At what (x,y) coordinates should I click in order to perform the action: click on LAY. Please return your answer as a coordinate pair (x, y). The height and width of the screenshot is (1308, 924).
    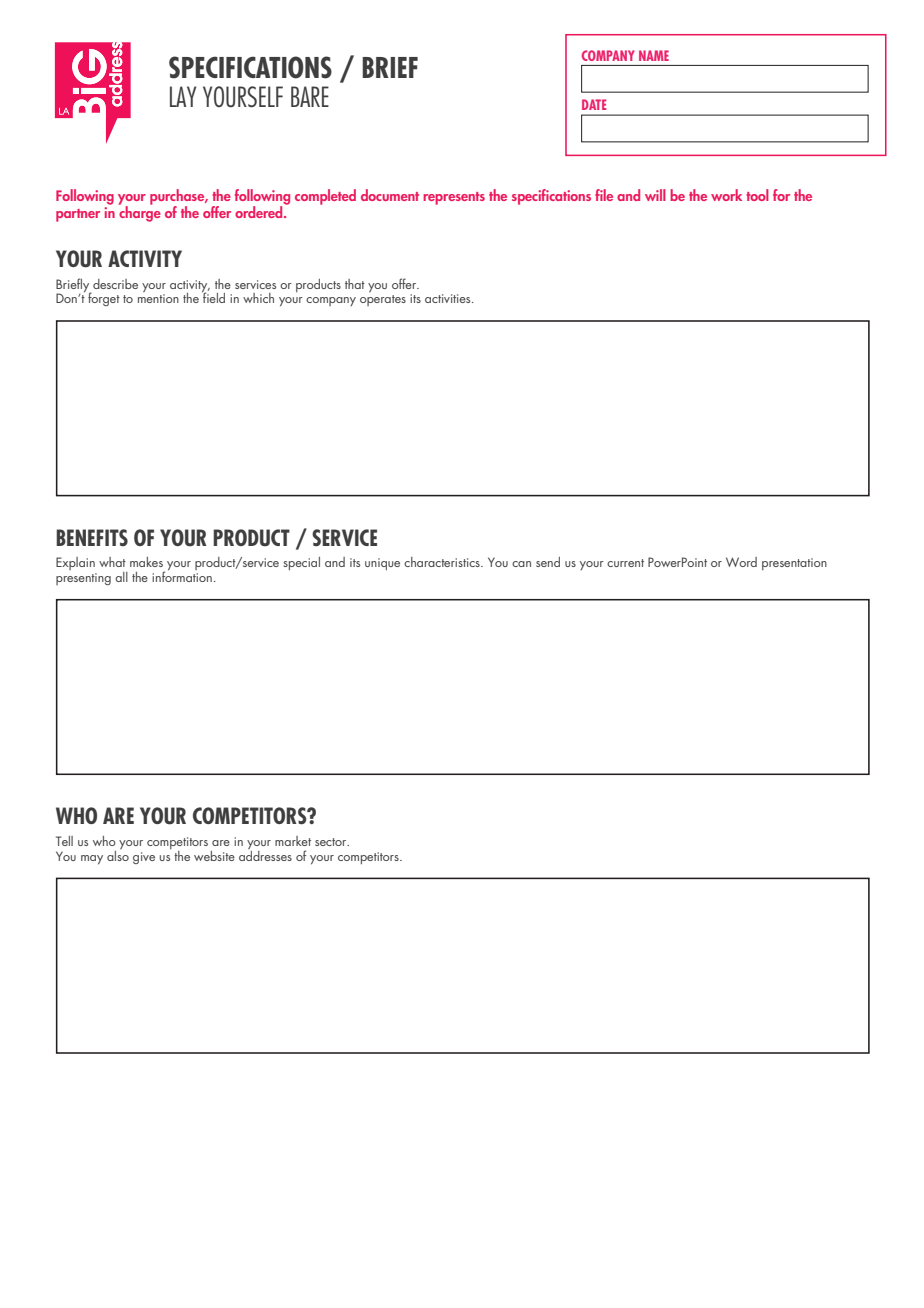
    Looking at the image, I should click on (183, 96).
